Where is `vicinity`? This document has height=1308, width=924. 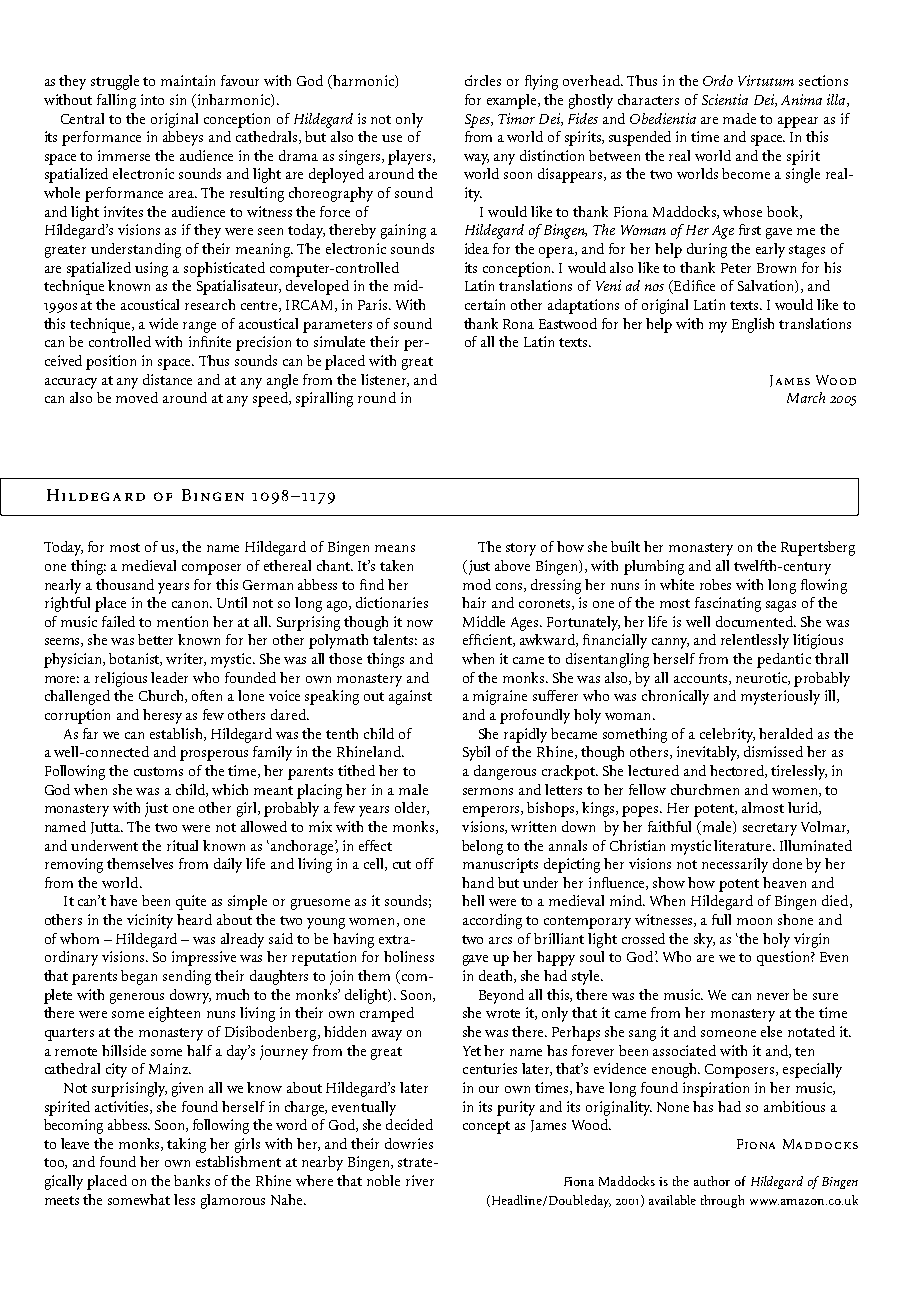
vicinity is located at coordinates (150, 921).
